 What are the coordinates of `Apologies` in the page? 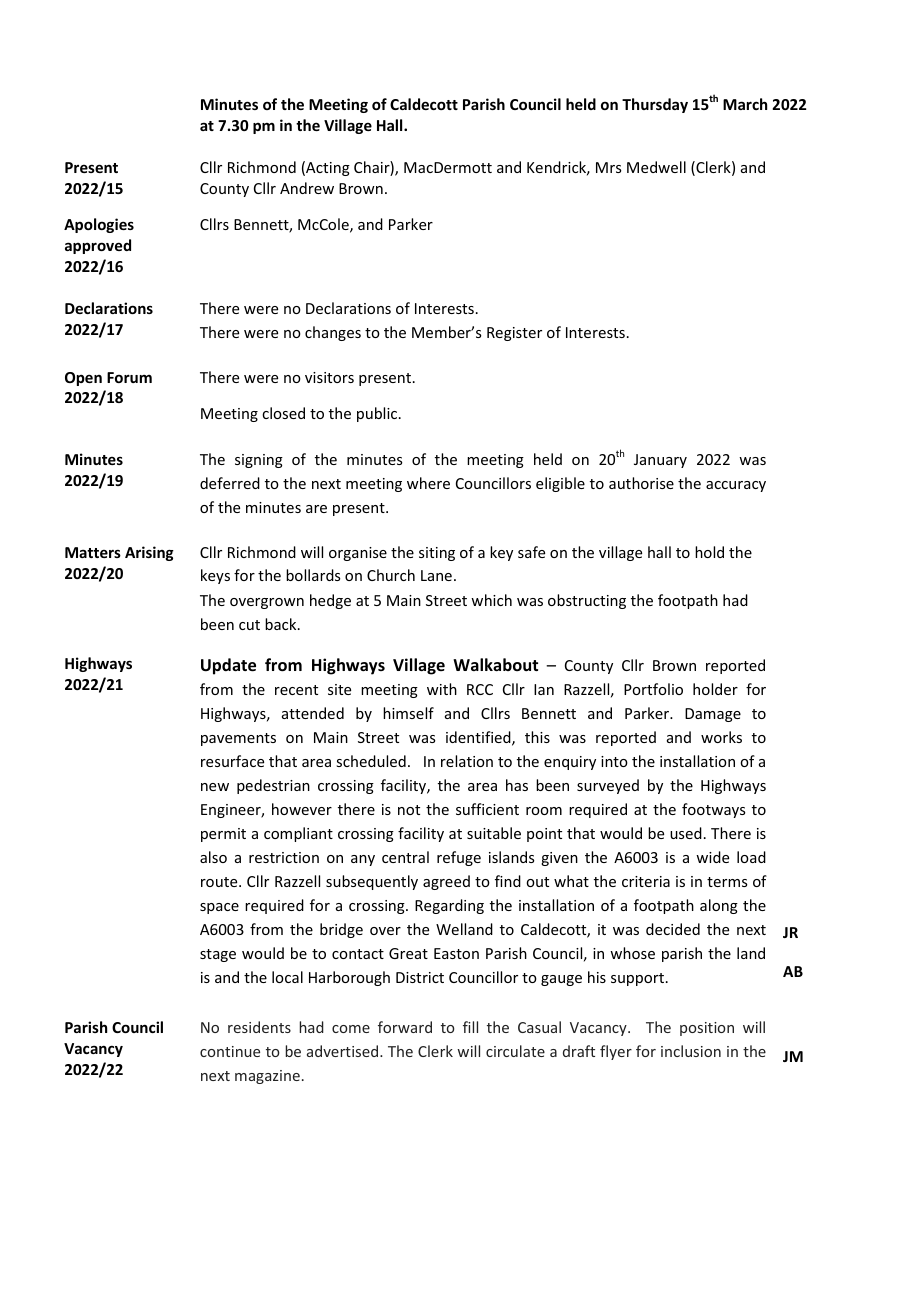 It's located at (99, 225).
